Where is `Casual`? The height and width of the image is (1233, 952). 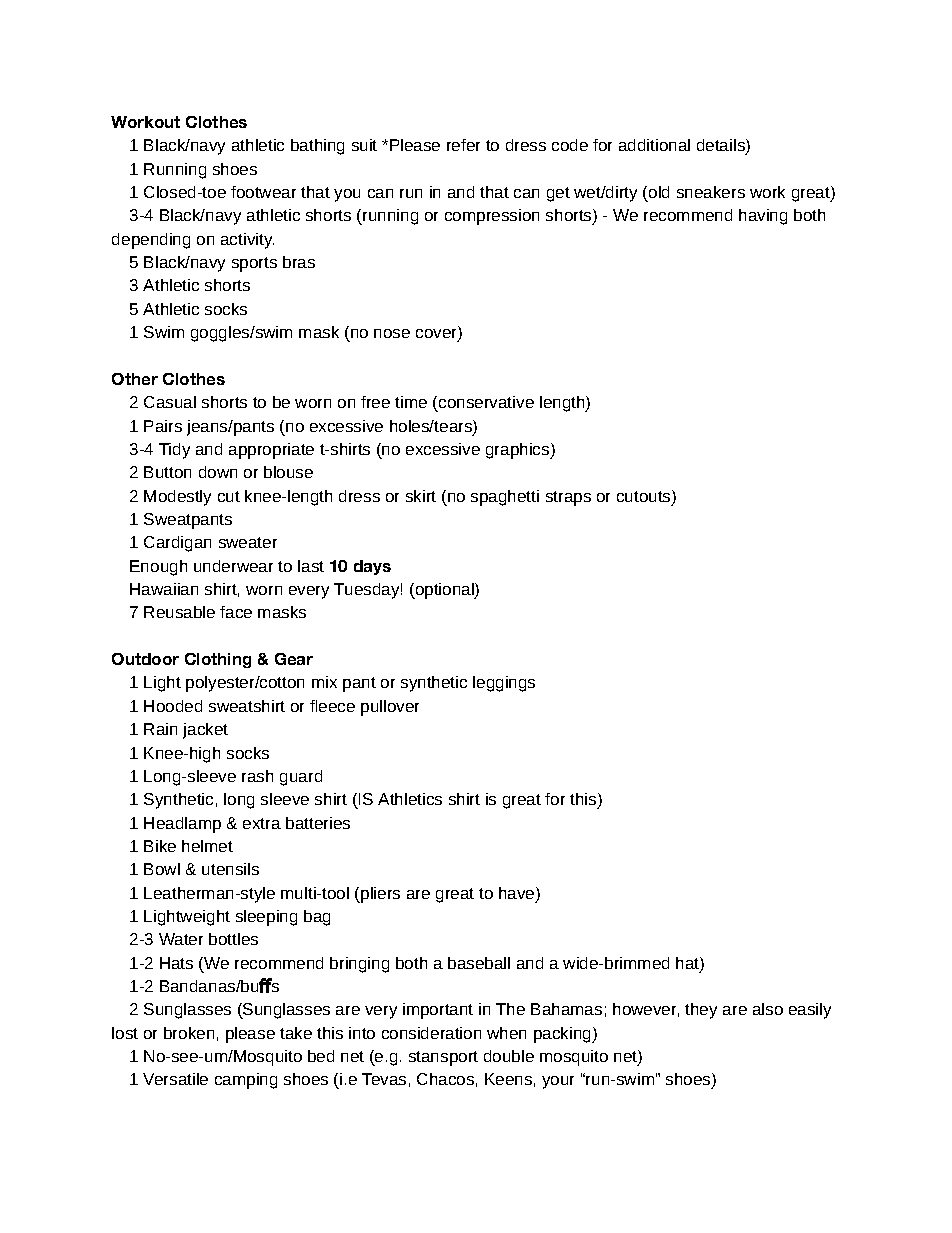 Casual is located at coordinates (170, 402).
